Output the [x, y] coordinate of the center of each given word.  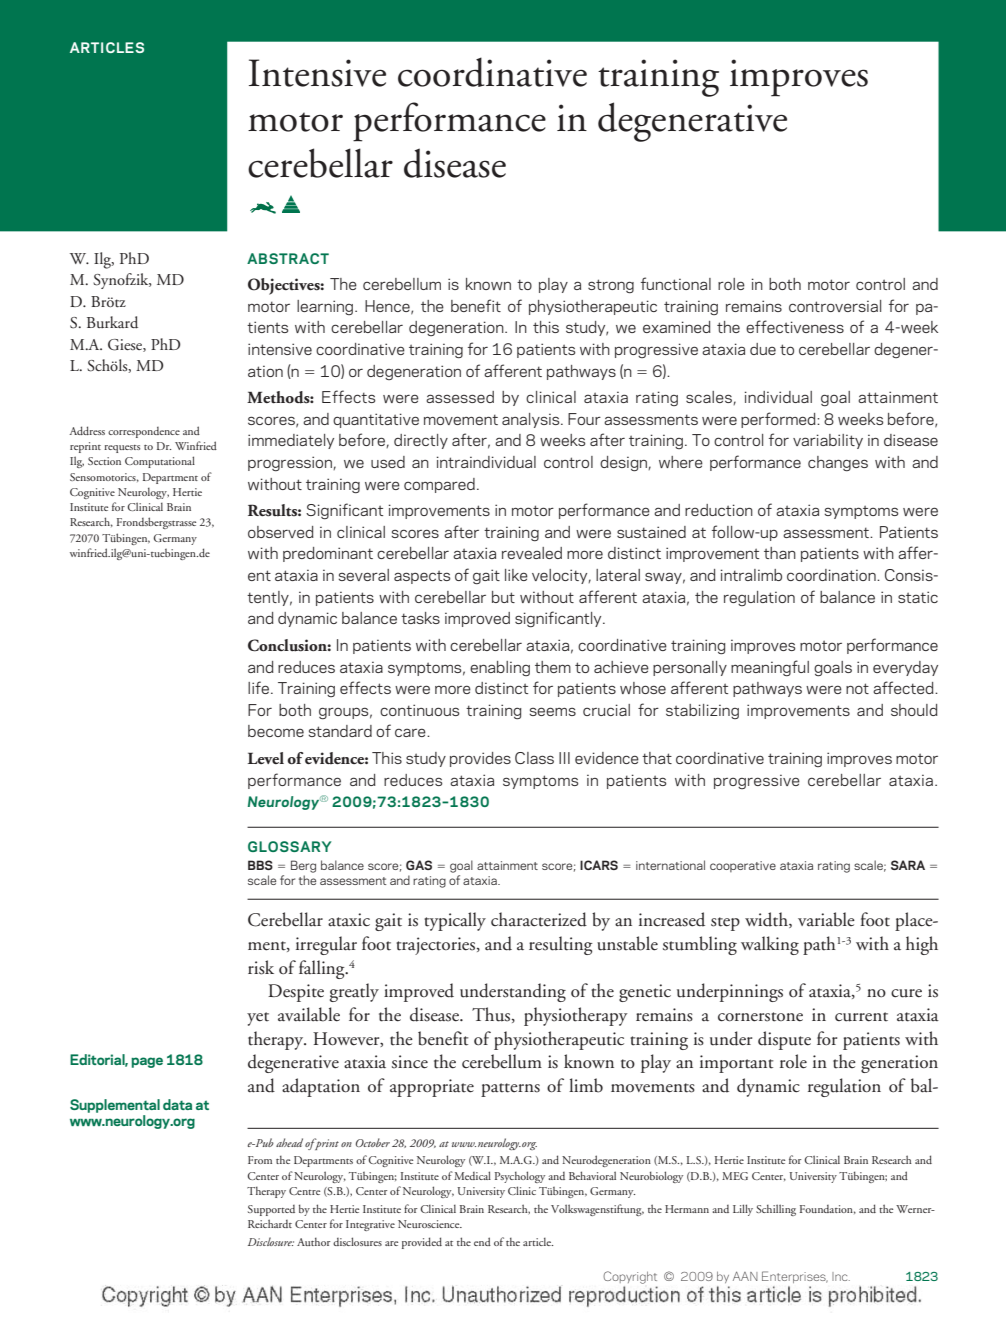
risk [261, 967]
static [918, 597]
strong [611, 286]
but [503, 597]
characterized [539, 919]
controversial [835, 306]
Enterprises [795, 1277]
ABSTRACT [288, 258]
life [258, 687]
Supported [271, 1210]
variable [826, 919]
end [482, 1241]
